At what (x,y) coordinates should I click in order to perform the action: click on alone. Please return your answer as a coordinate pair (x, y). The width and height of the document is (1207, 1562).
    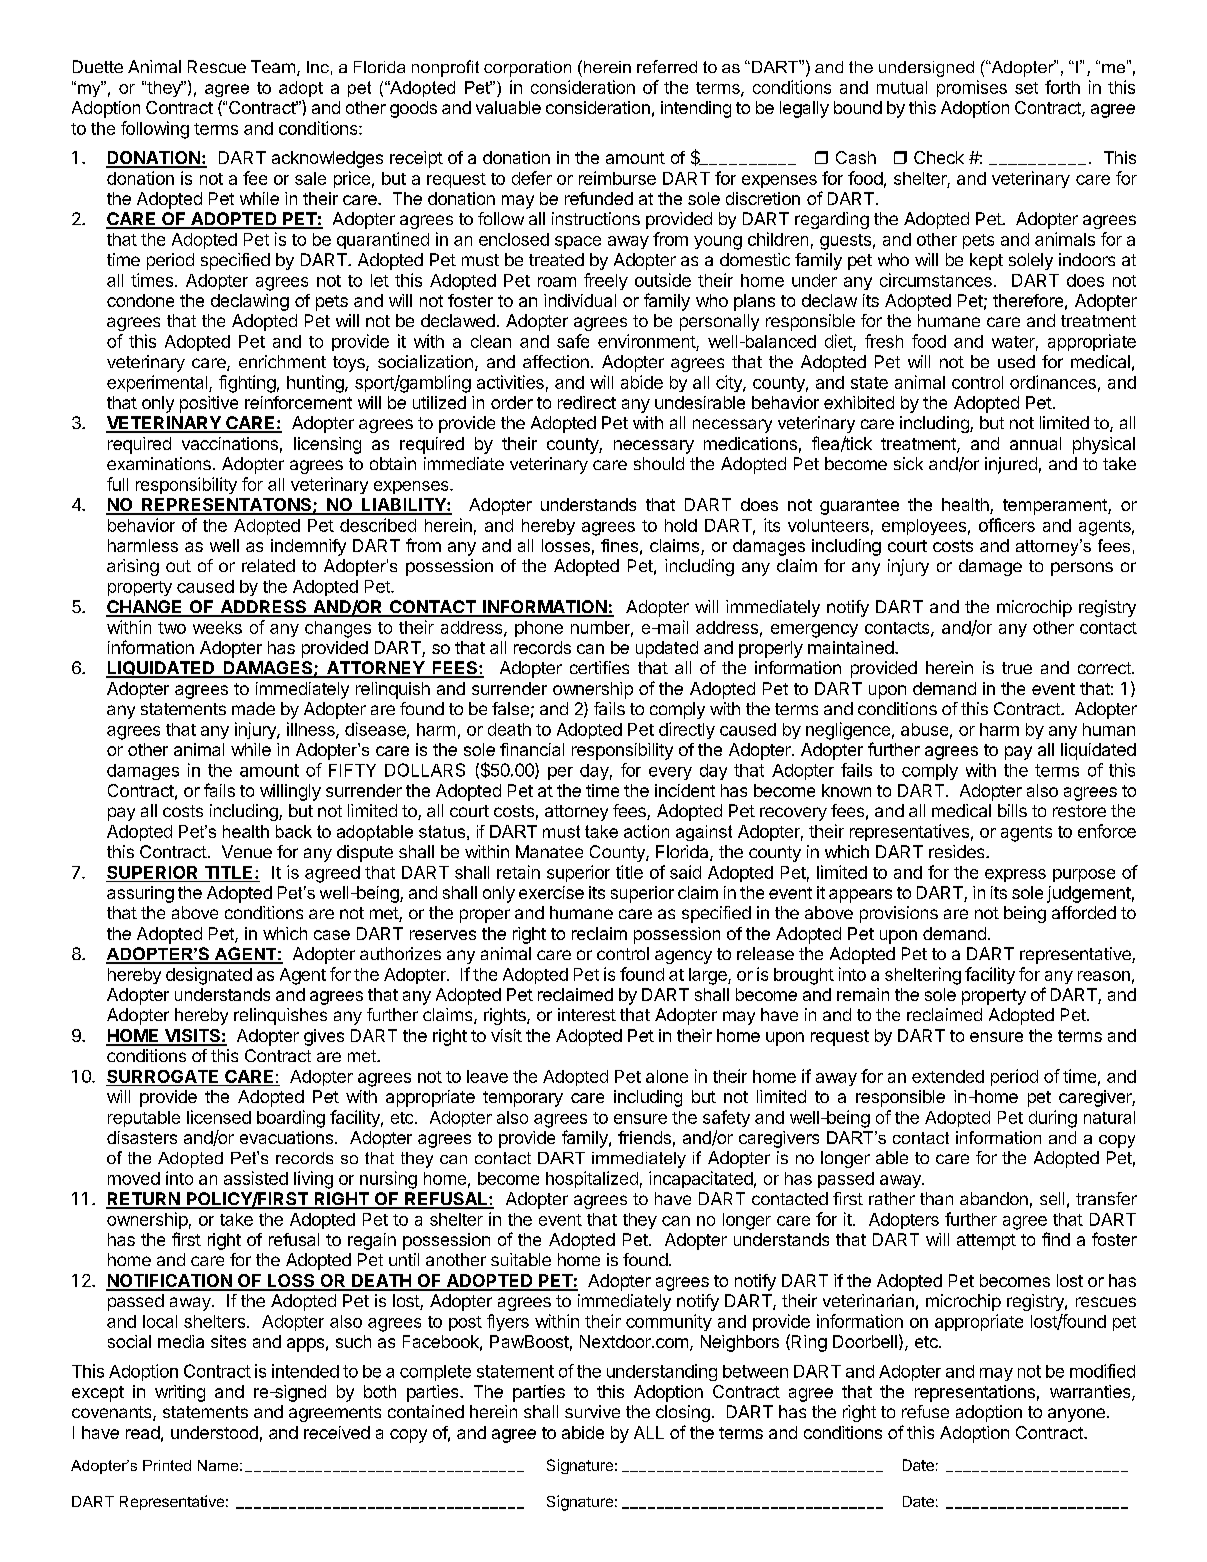
    Looking at the image, I should click on (667, 1076).
